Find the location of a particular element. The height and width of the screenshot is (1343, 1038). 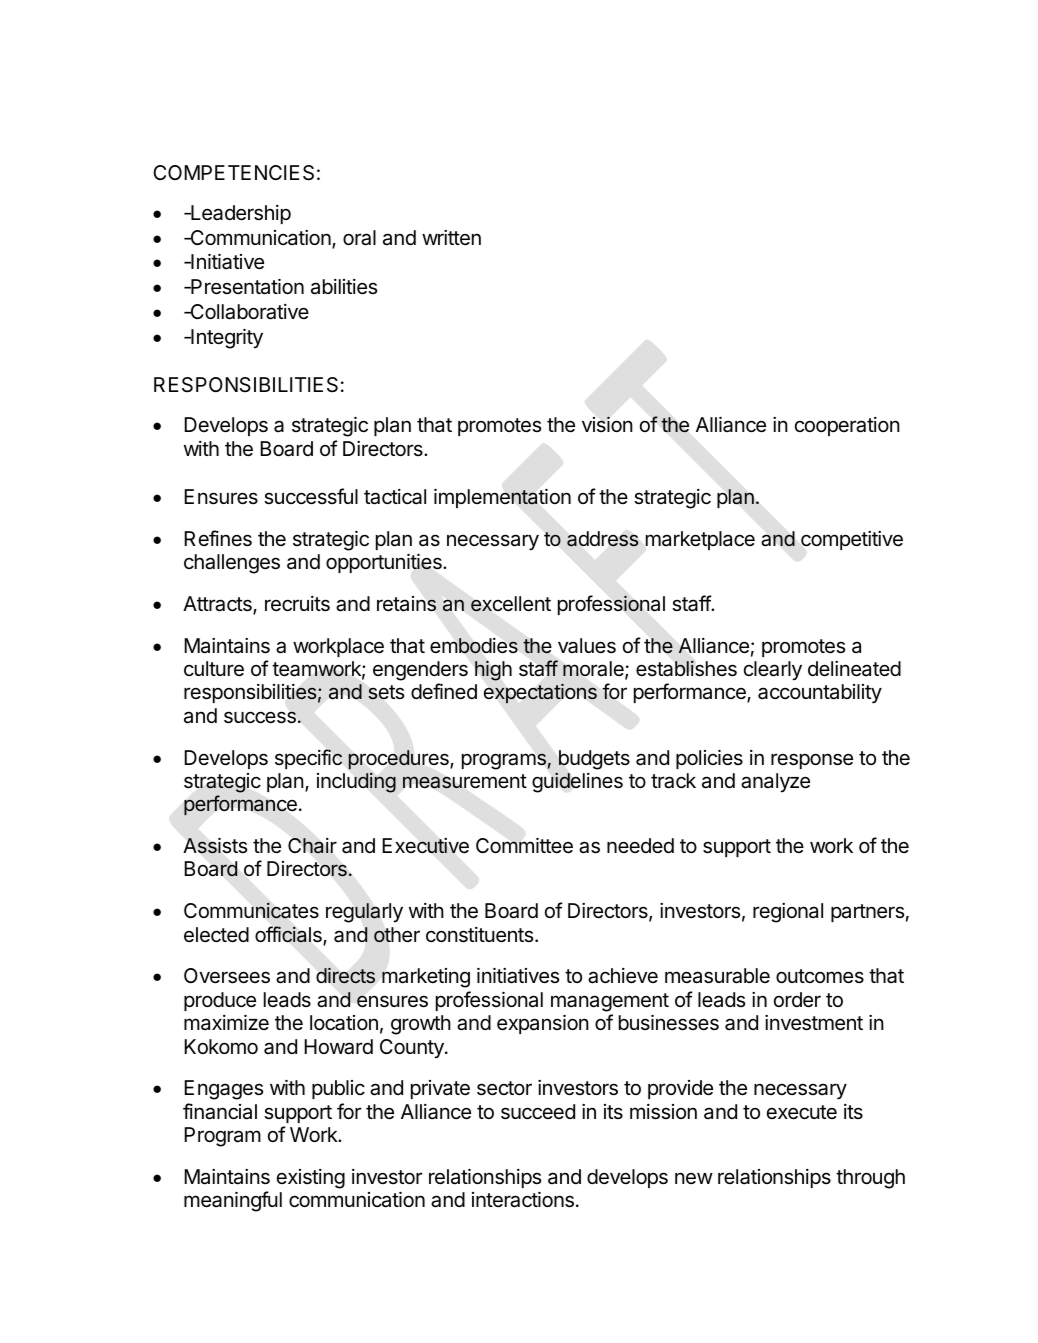

implementation is located at coordinates (502, 498).
